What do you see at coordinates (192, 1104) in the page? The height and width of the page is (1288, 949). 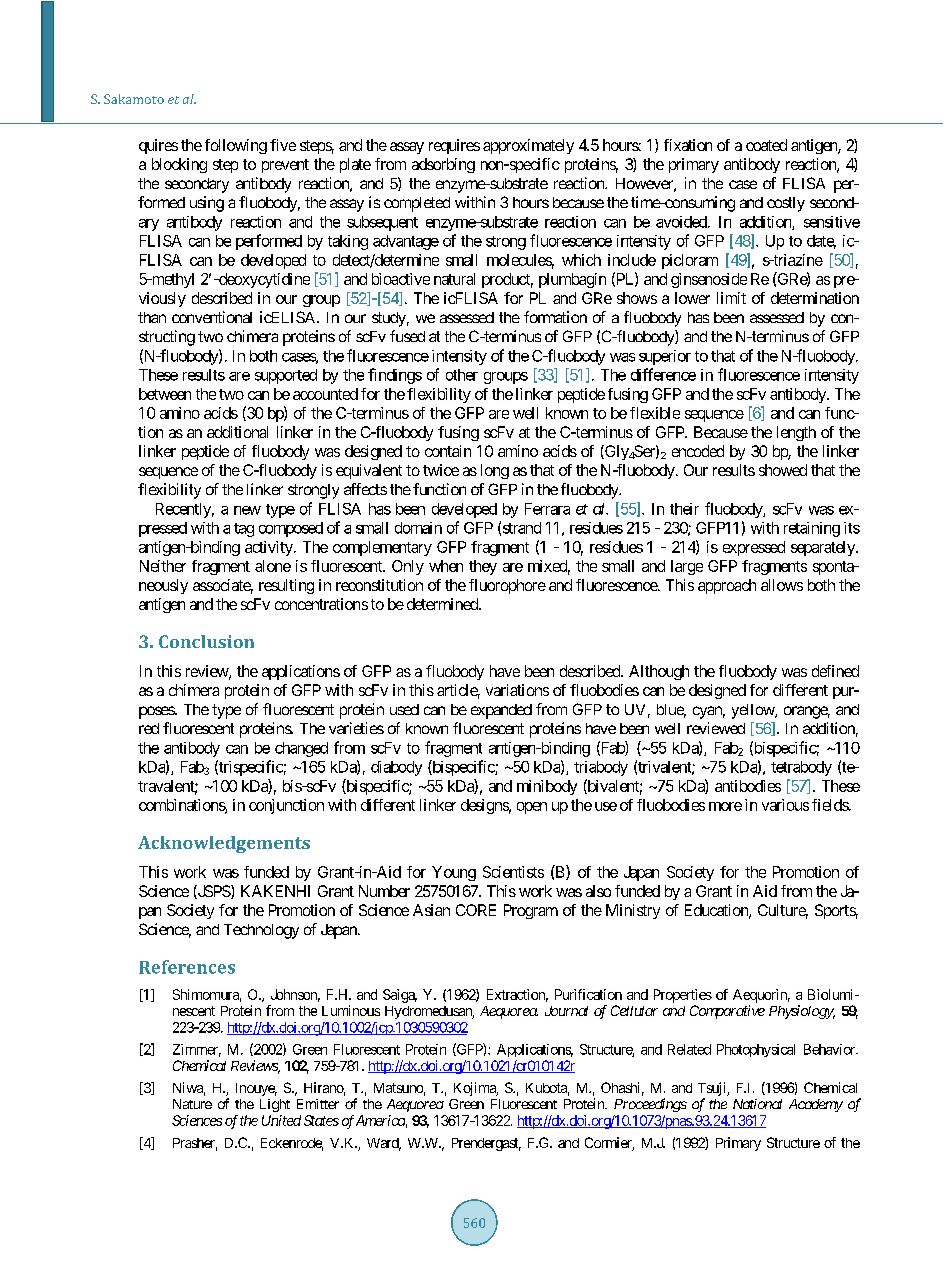 I see `Nature` at bounding box center [192, 1104].
